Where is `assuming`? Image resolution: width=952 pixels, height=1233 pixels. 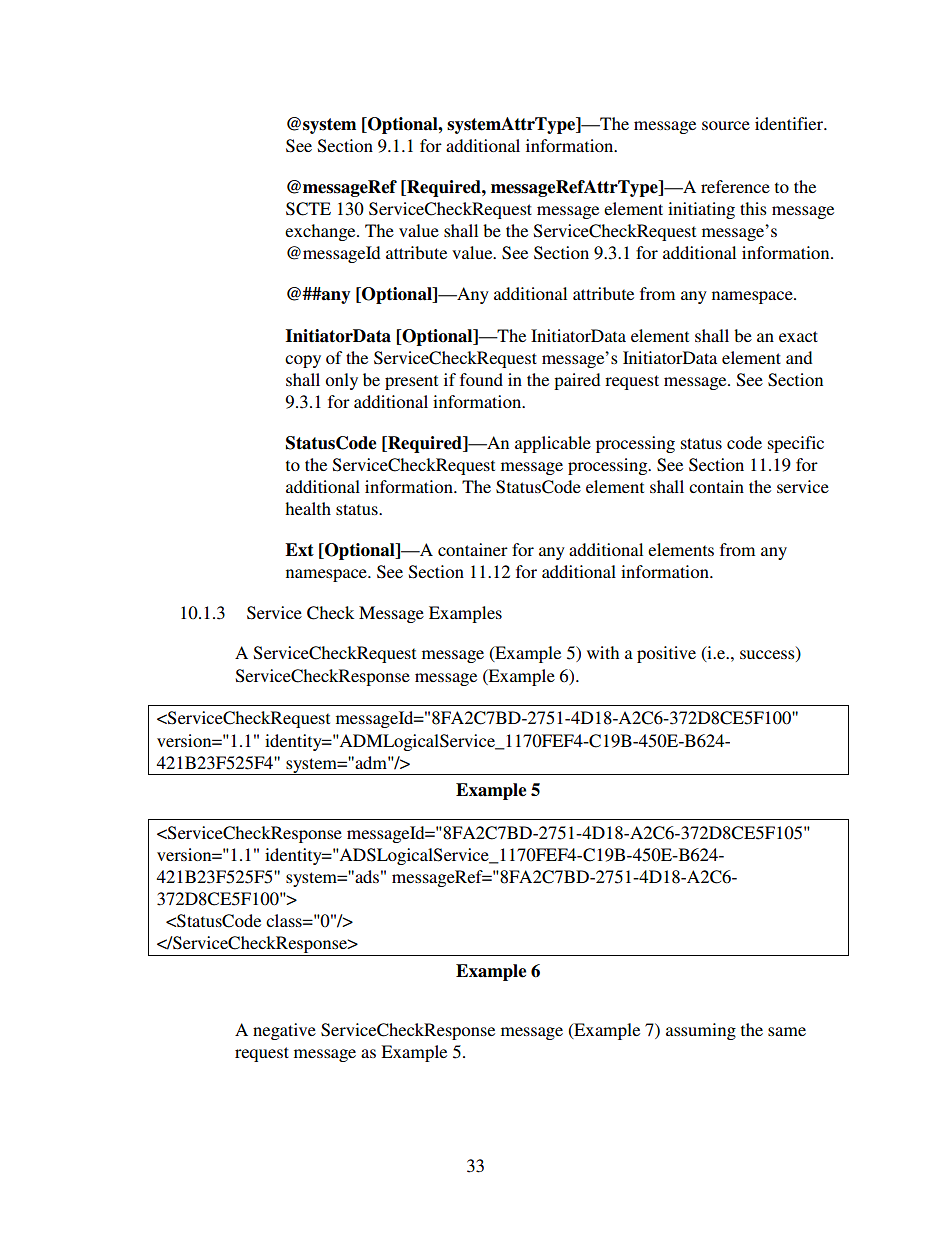 assuming is located at coordinates (701, 1031).
